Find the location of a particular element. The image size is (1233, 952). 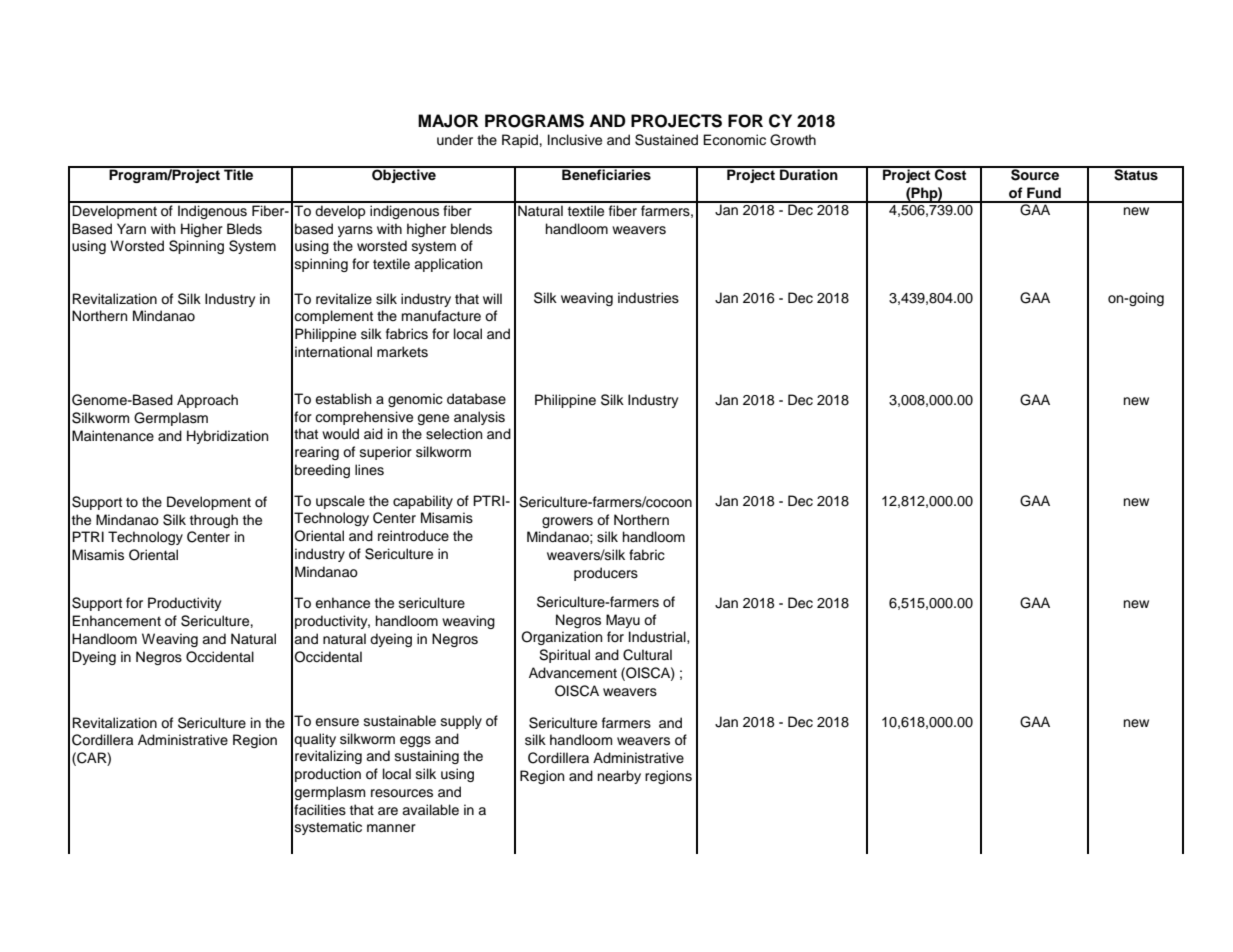

Cost is located at coordinates (951, 174).
